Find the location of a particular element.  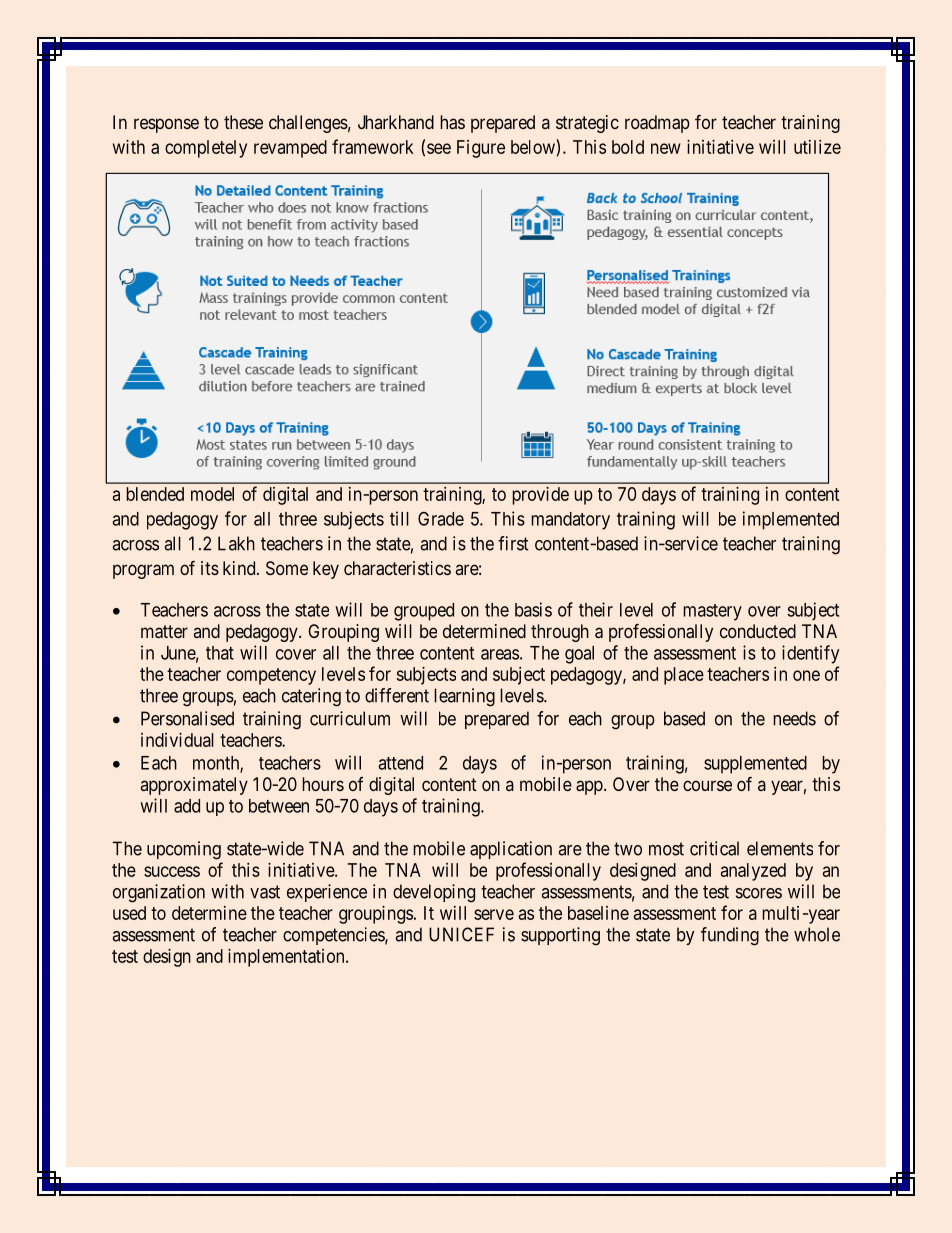

Figure is located at coordinates (481, 149).
